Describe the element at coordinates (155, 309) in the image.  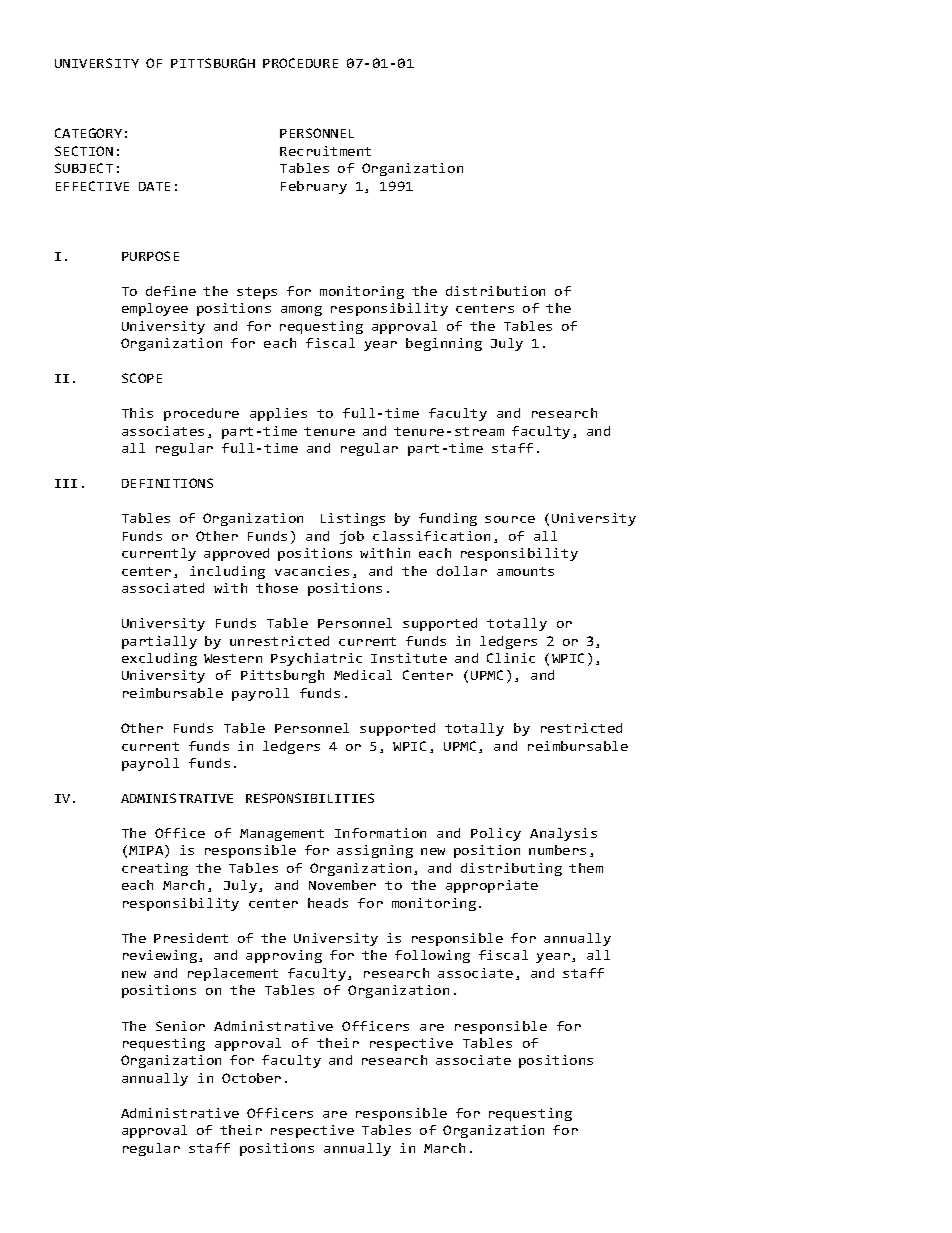
I see `employee` at that location.
